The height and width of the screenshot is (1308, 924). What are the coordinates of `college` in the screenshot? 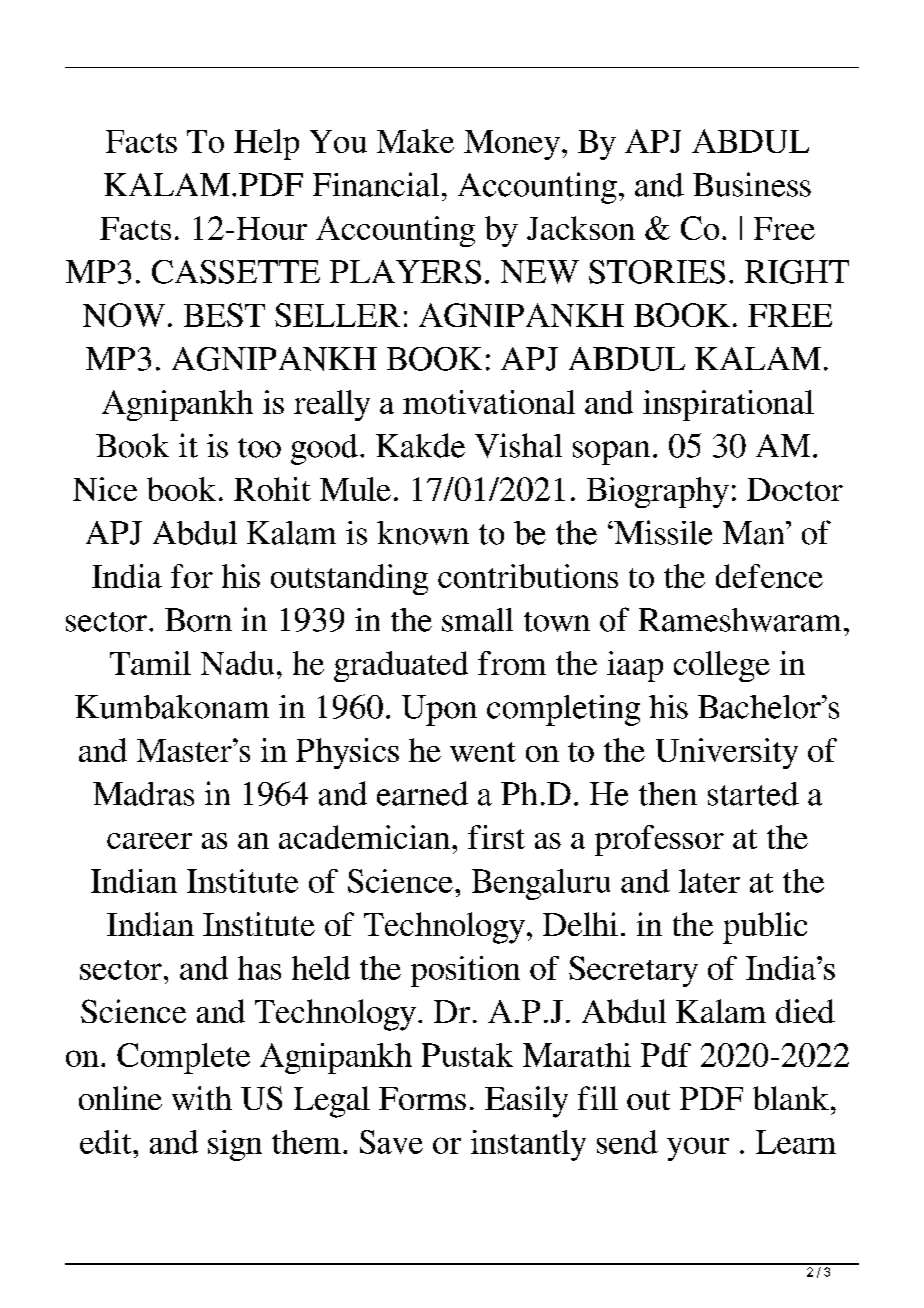 It's located at (722, 666).
